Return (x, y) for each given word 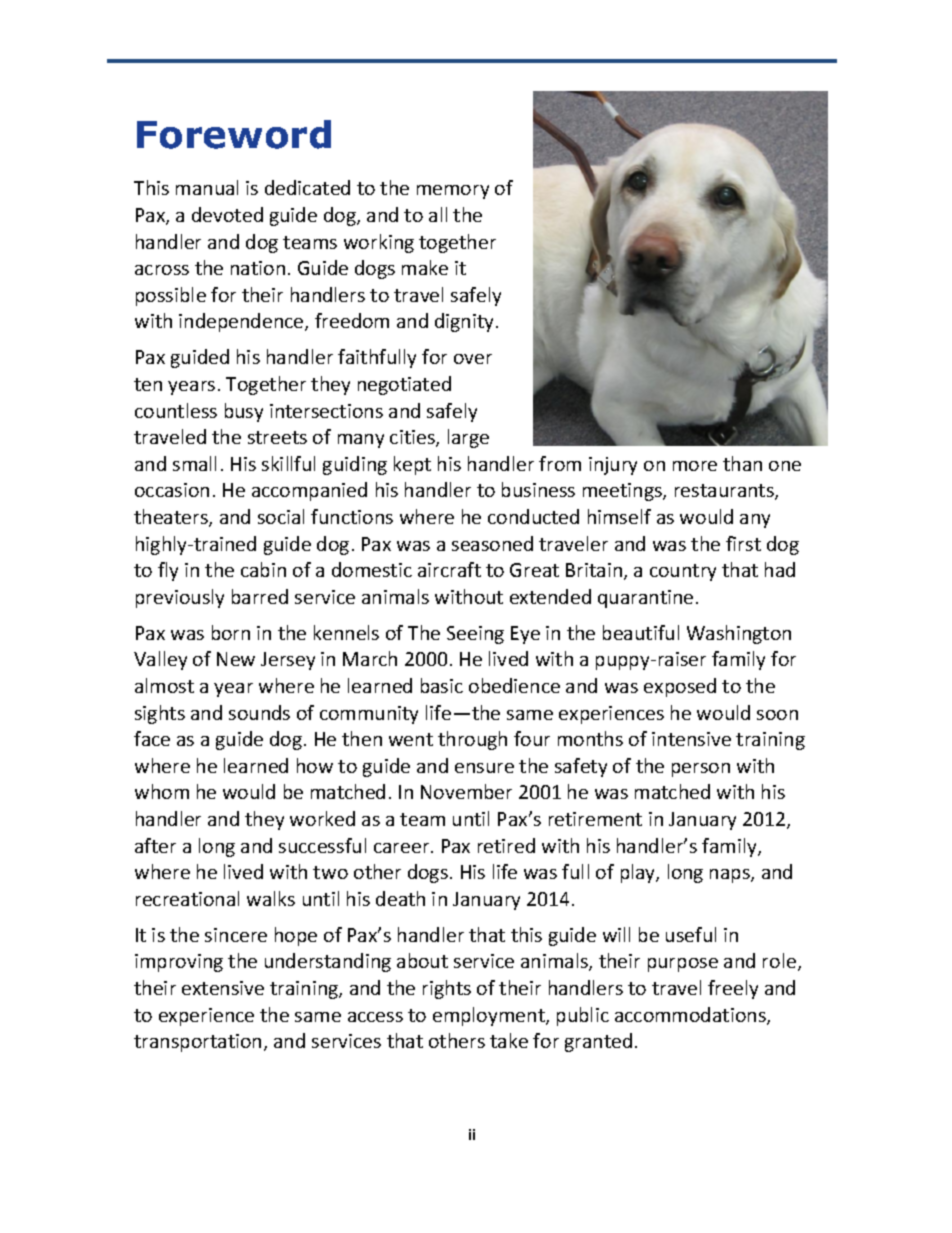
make (425, 267)
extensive (223, 988)
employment (490, 1016)
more (695, 466)
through (472, 740)
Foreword (234, 134)
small (194, 463)
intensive (691, 739)
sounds (259, 712)
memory (453, 192)
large (468, 438)
